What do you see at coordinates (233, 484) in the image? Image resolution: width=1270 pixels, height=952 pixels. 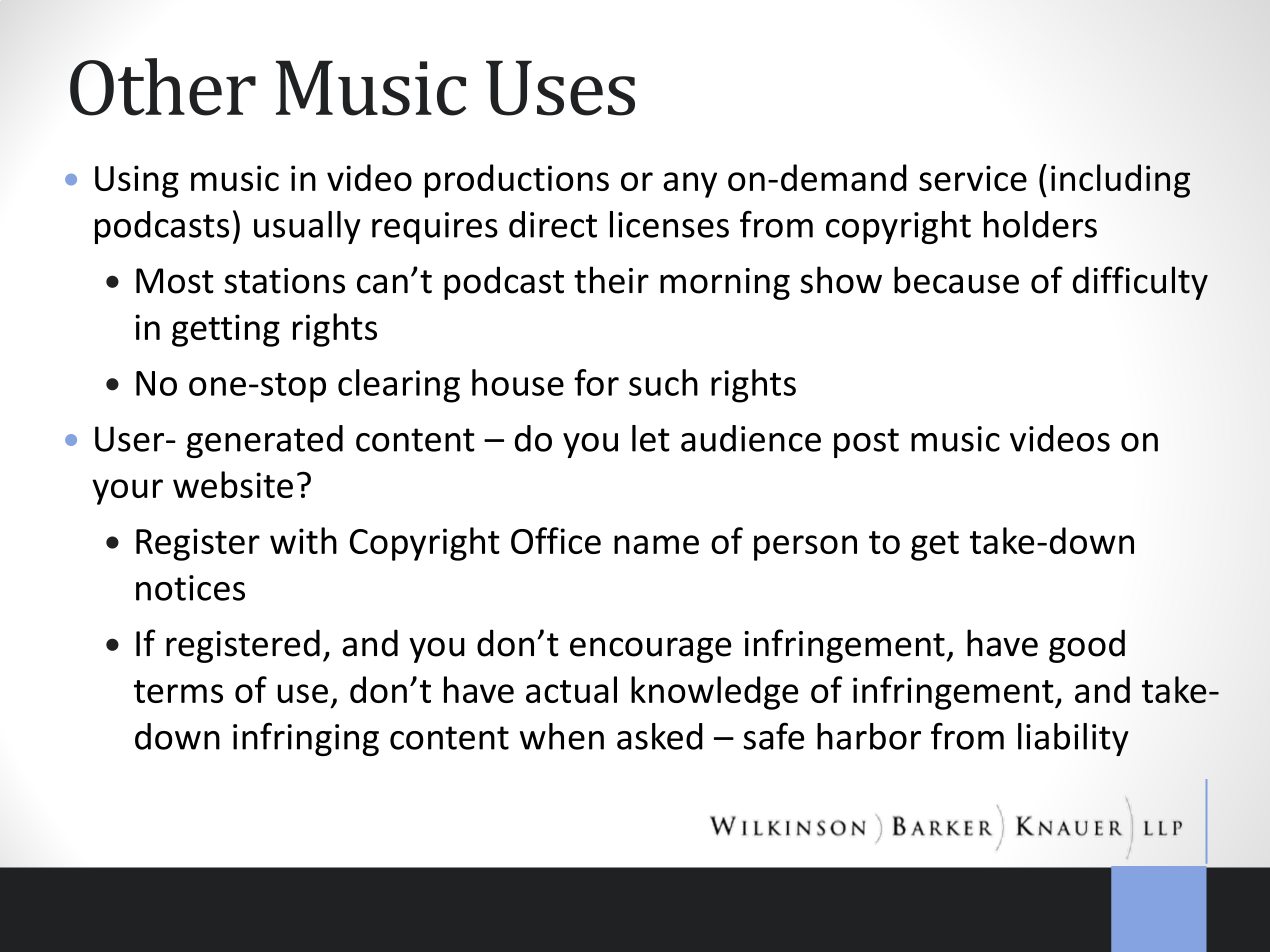 I see `website` at bounding box center [233, 484].
